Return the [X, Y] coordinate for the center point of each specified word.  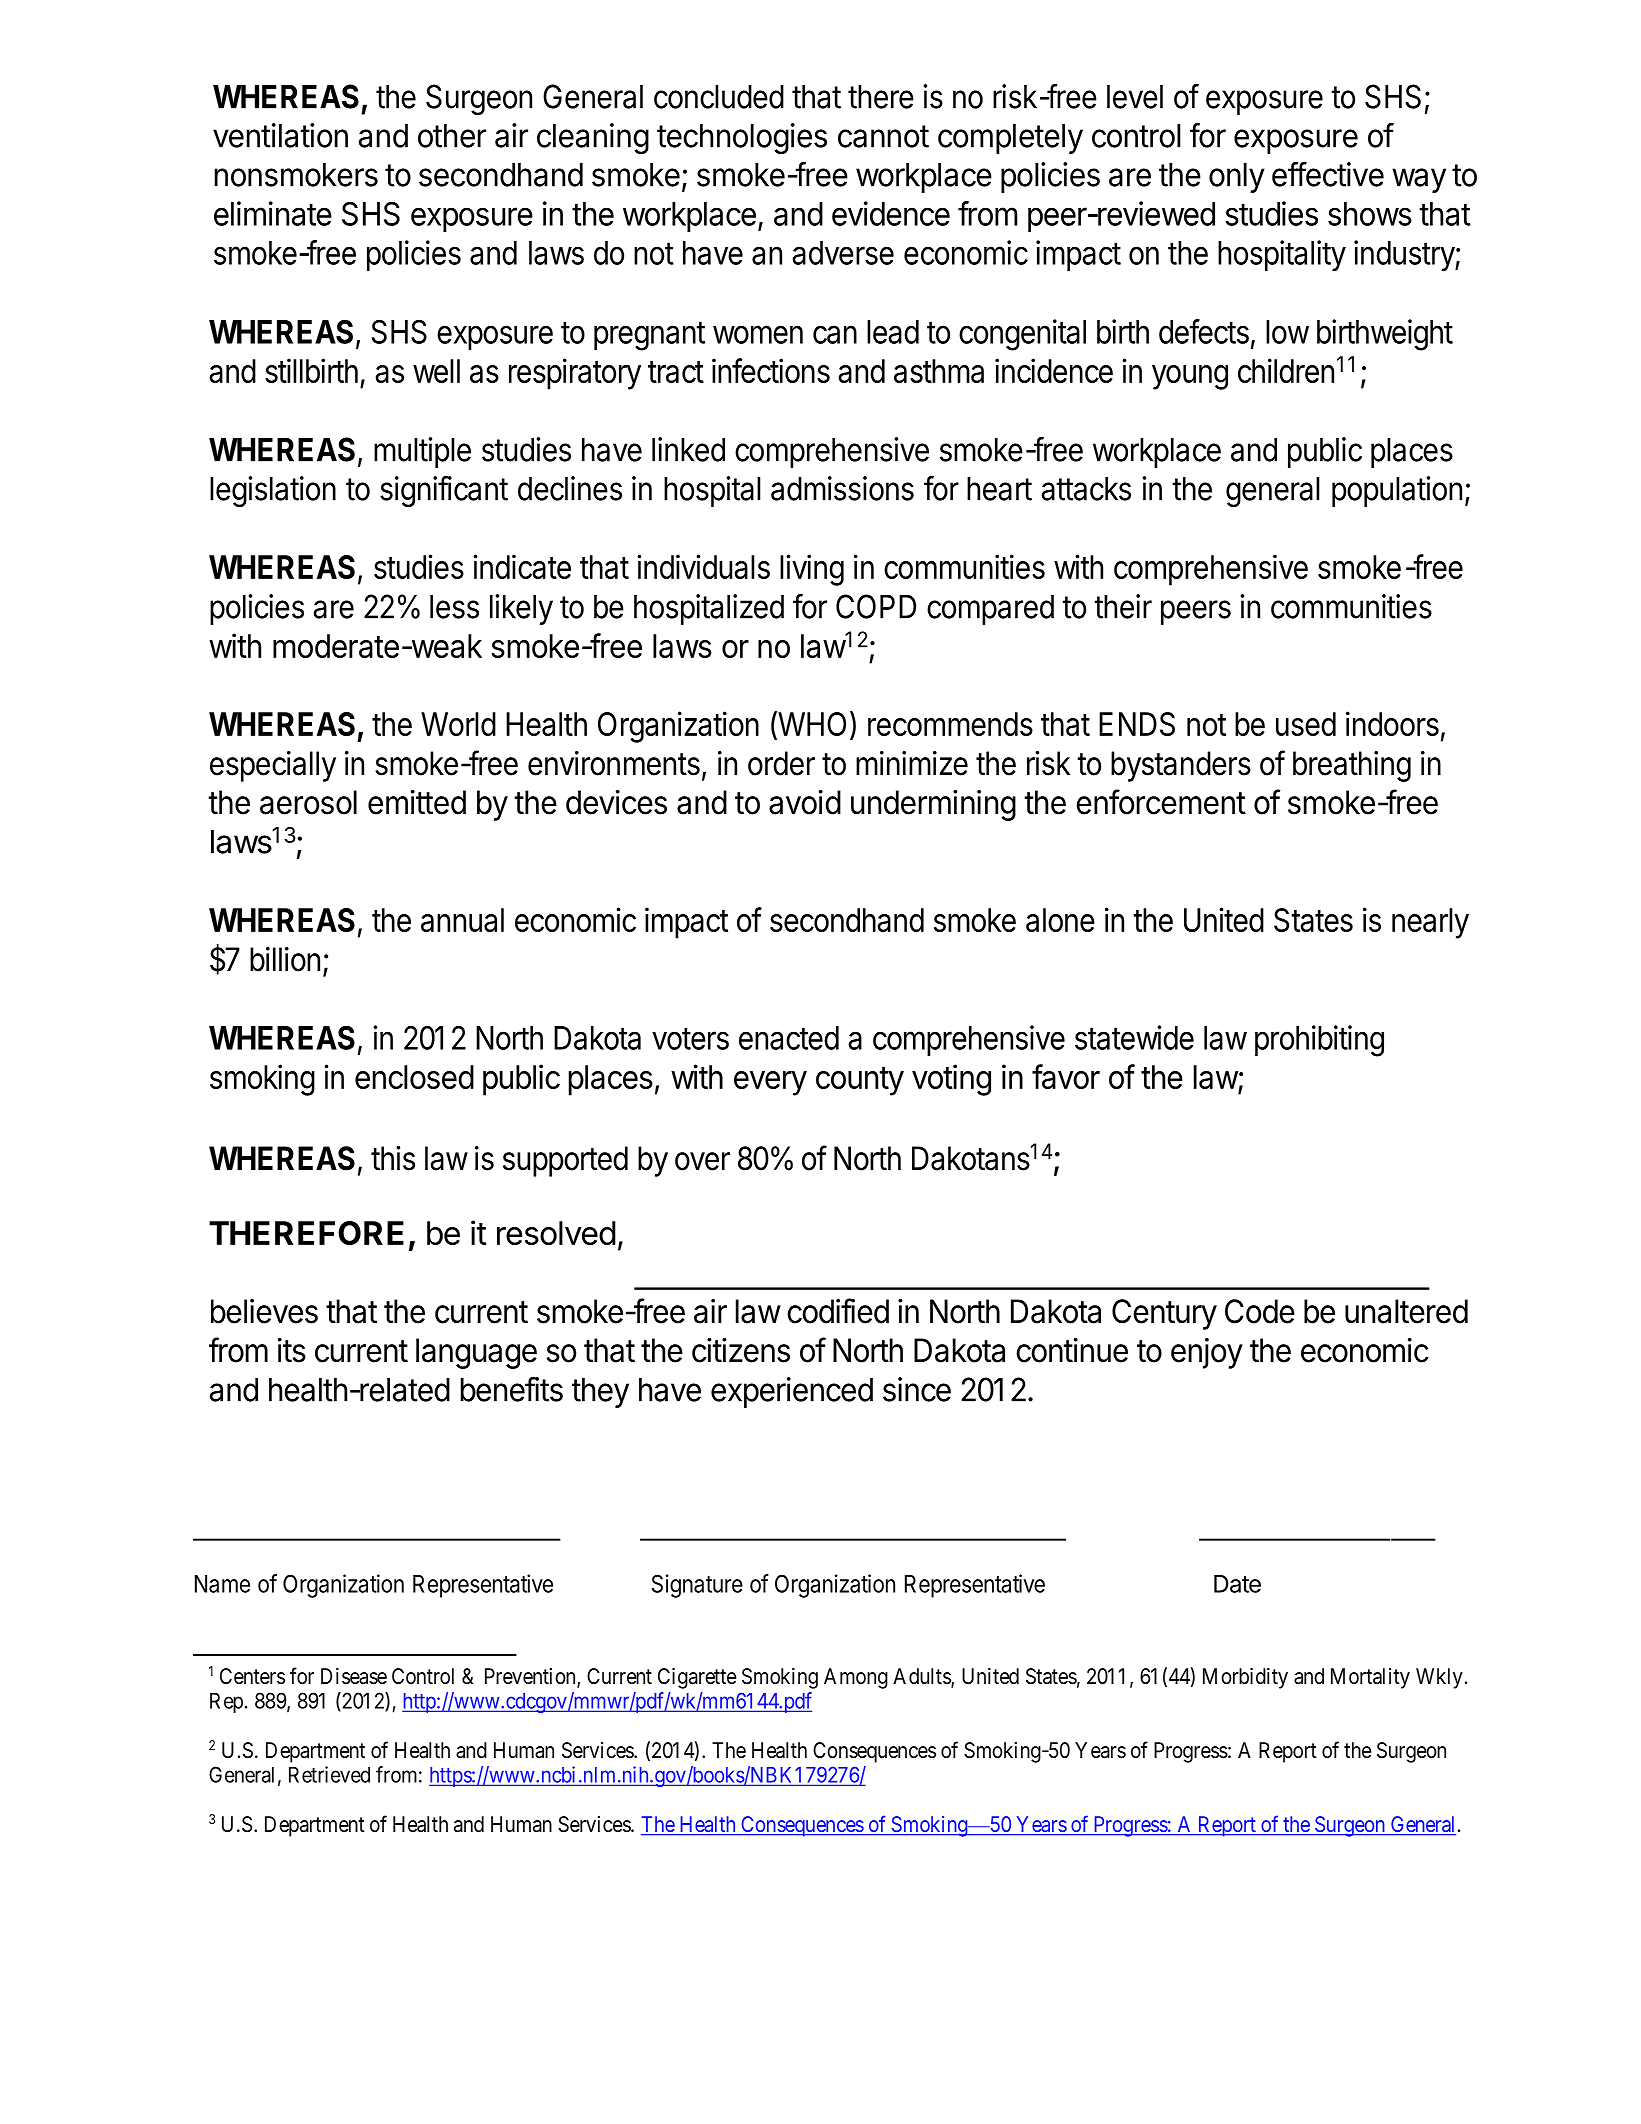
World [458, 724]
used [1306, 724]
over [702, 1161]
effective [1328, 174]
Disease [354, 1676]
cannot [883, 136]
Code [1260, 1311]
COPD [876, 606]
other [452, 136]
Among [856, 1678]
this [393, 1158]
